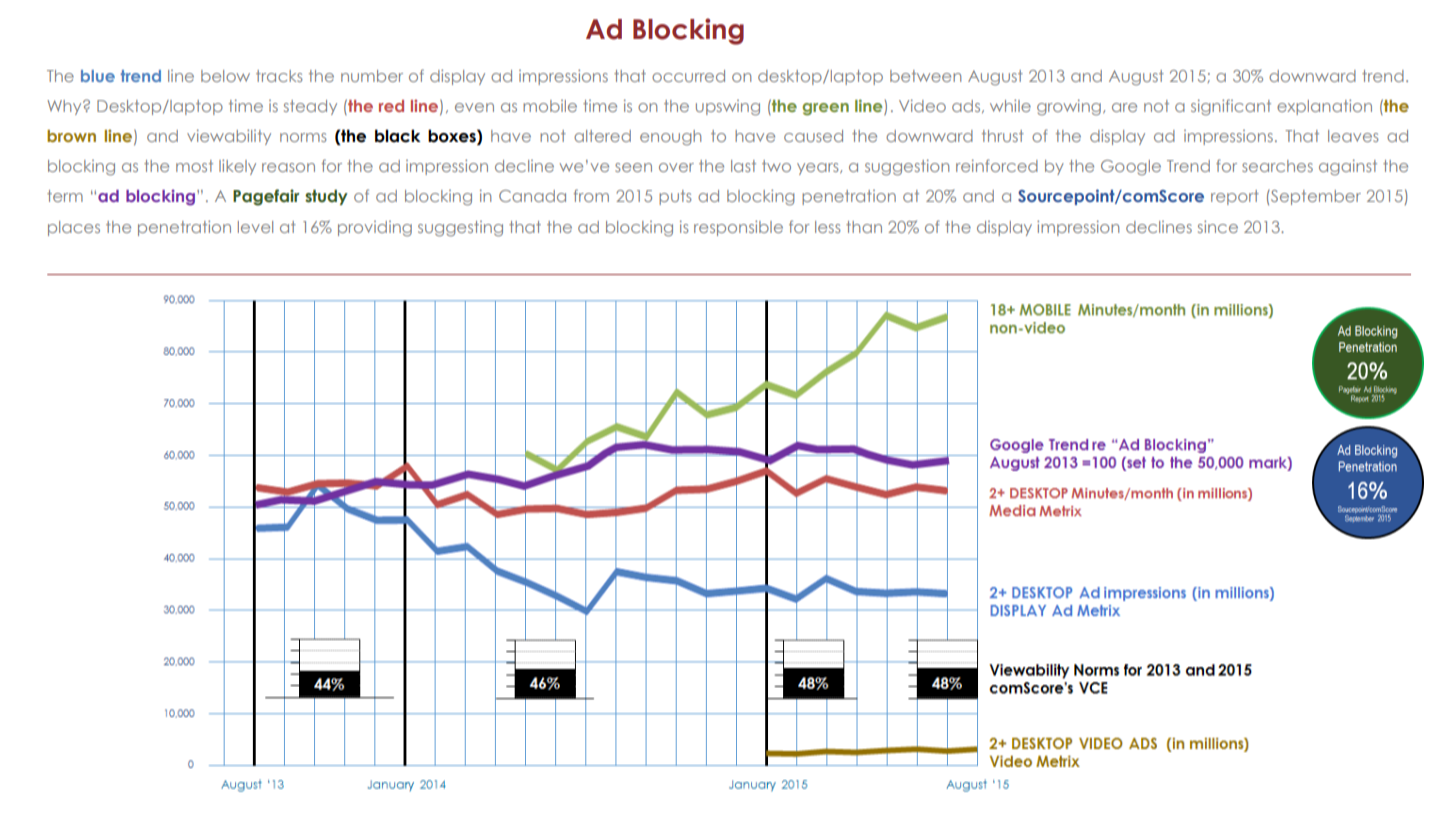 This screenshot has height=819, width=1456. Describe the element at coordinates (688, 76) in the screenshot. I see `occurred` at that location.
